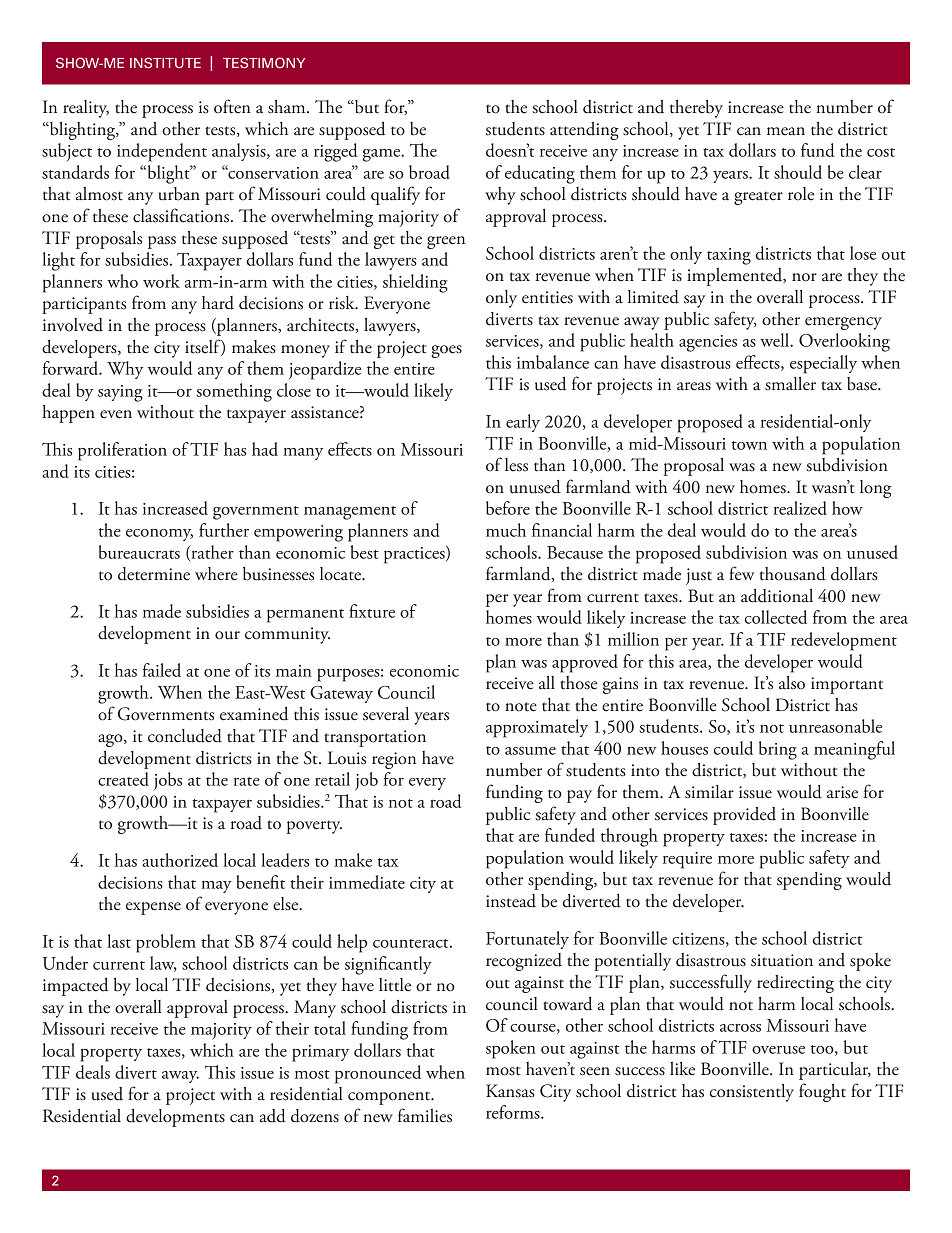 The image size is (952, 1233). I want to click on thereby, so click(696, 109).
